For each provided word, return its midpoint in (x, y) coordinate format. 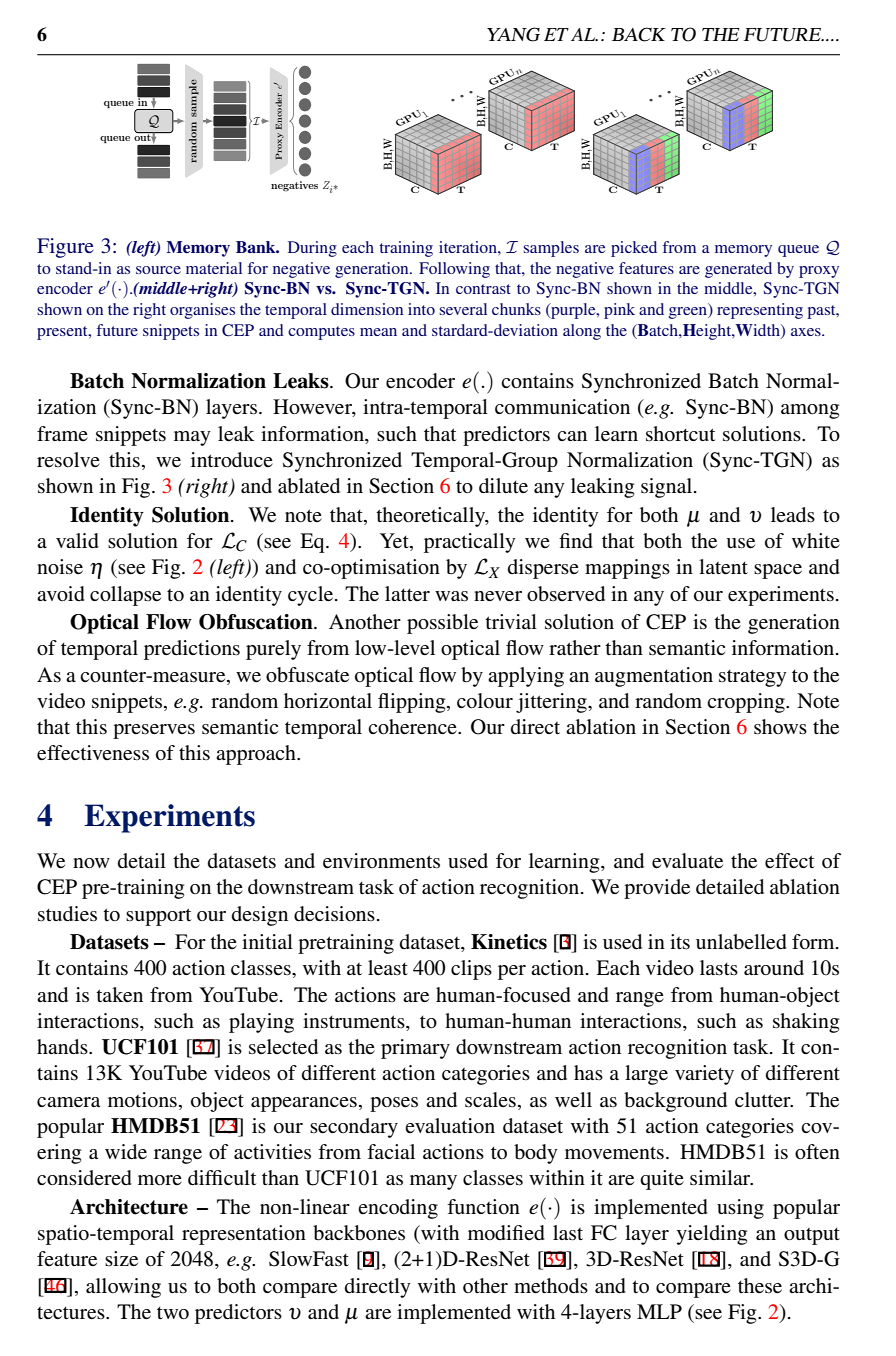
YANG (513, 34)
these (760, 1286)
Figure (65, 248)
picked (634, 249)
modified (506, 1233)
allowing (123, 1288)
